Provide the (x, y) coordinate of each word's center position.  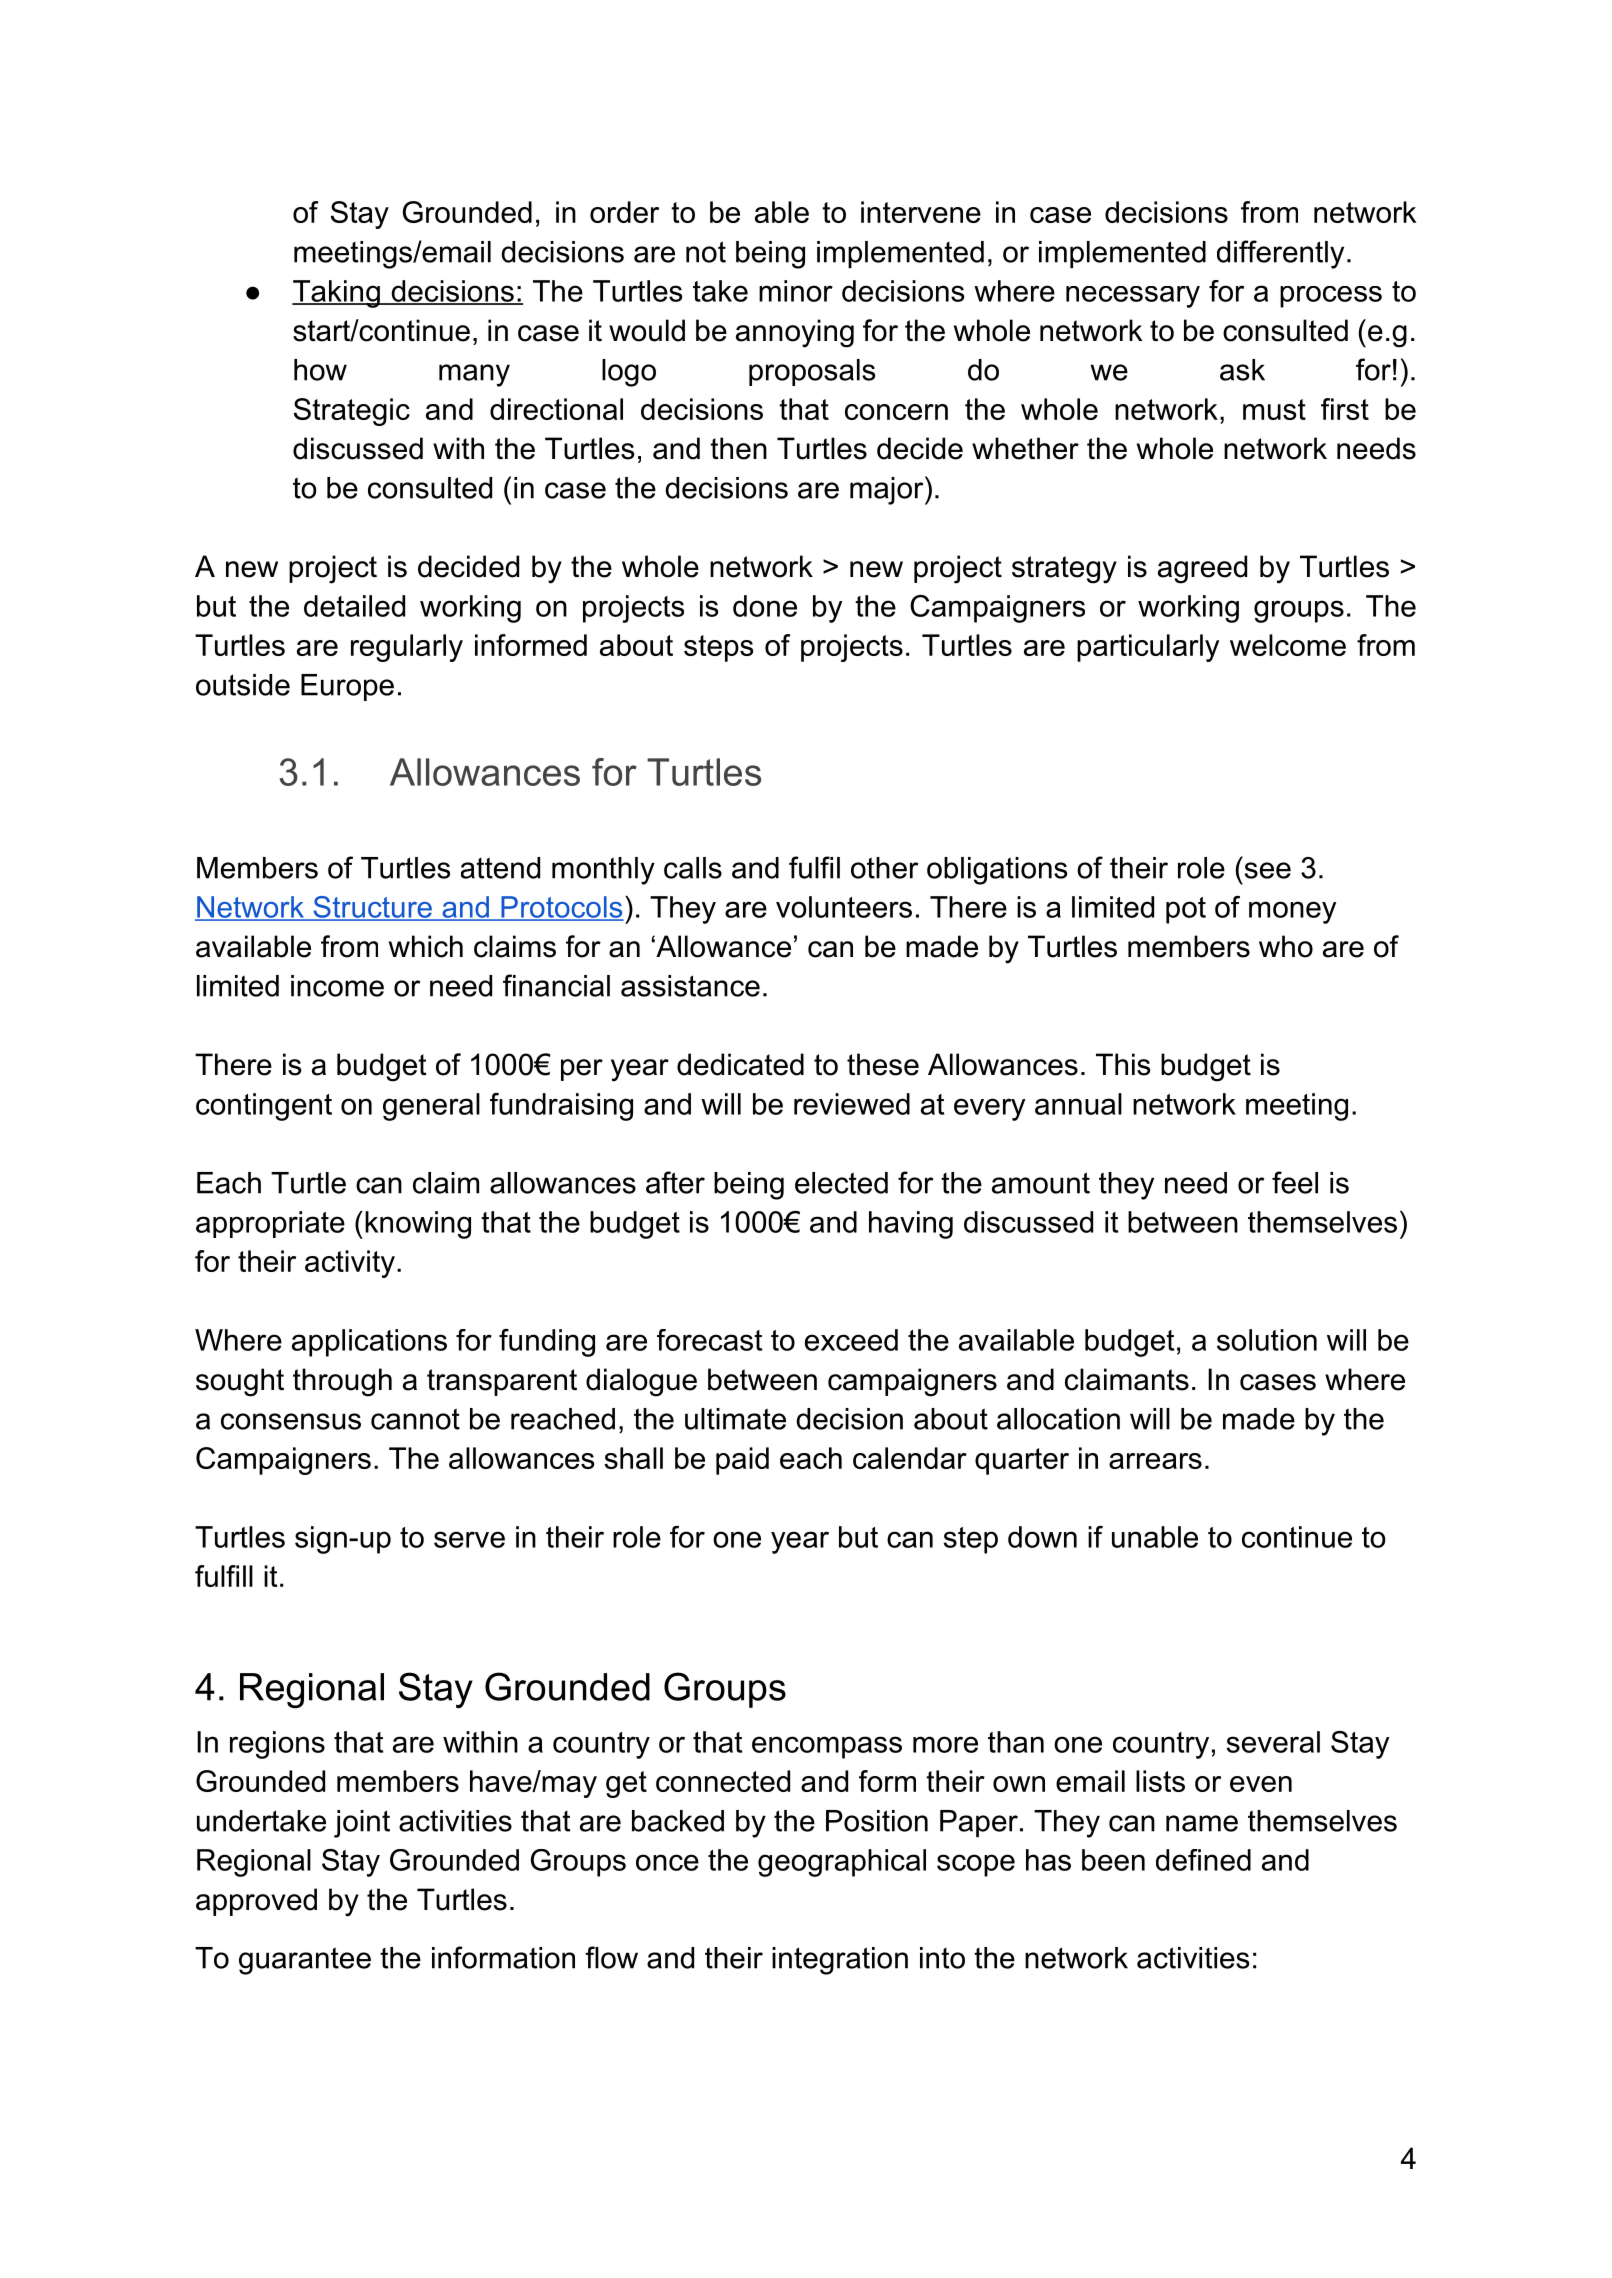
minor (796, 291)
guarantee (305, 1961)
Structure (372, 908)
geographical (842, 1863)
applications (369, 1343)
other (884, 868)
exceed (851, 1340)
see (1268, 870)
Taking (337, 294)
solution (1267, 1340)
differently (1280, 254)
